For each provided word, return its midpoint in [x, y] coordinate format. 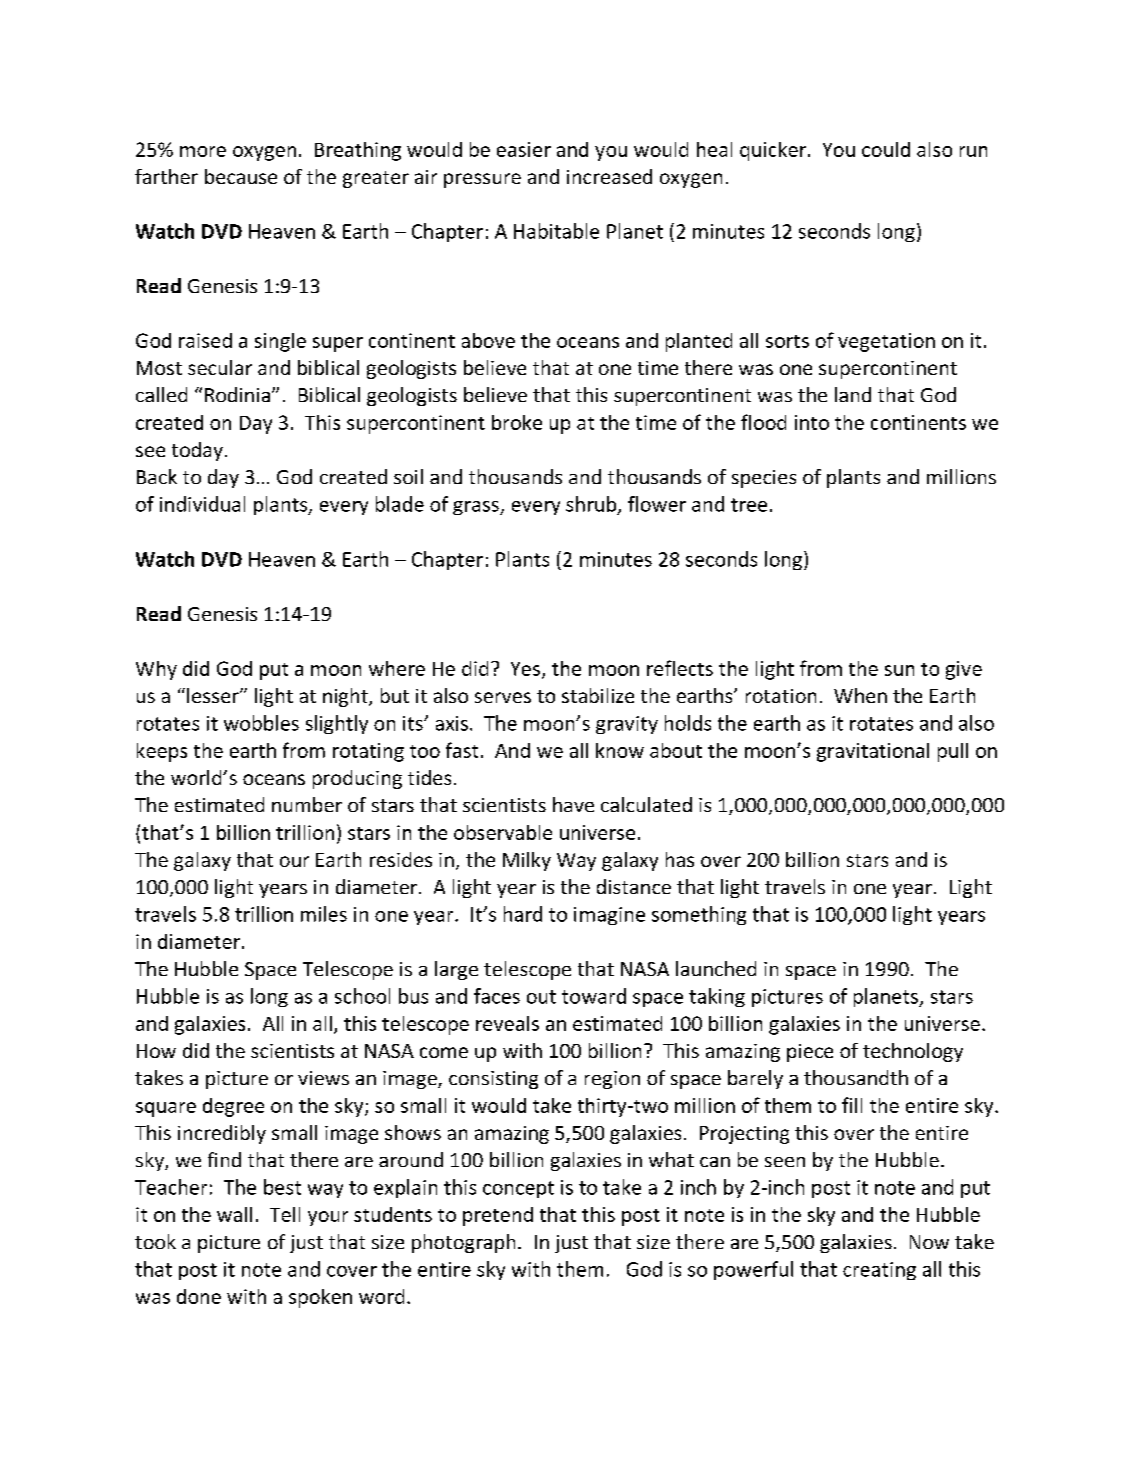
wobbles [261, 723]
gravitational [873, 752]
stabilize [598, 695]
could [886, 149]
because [241, 176]
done [199, 1296]
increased [609, 176]
